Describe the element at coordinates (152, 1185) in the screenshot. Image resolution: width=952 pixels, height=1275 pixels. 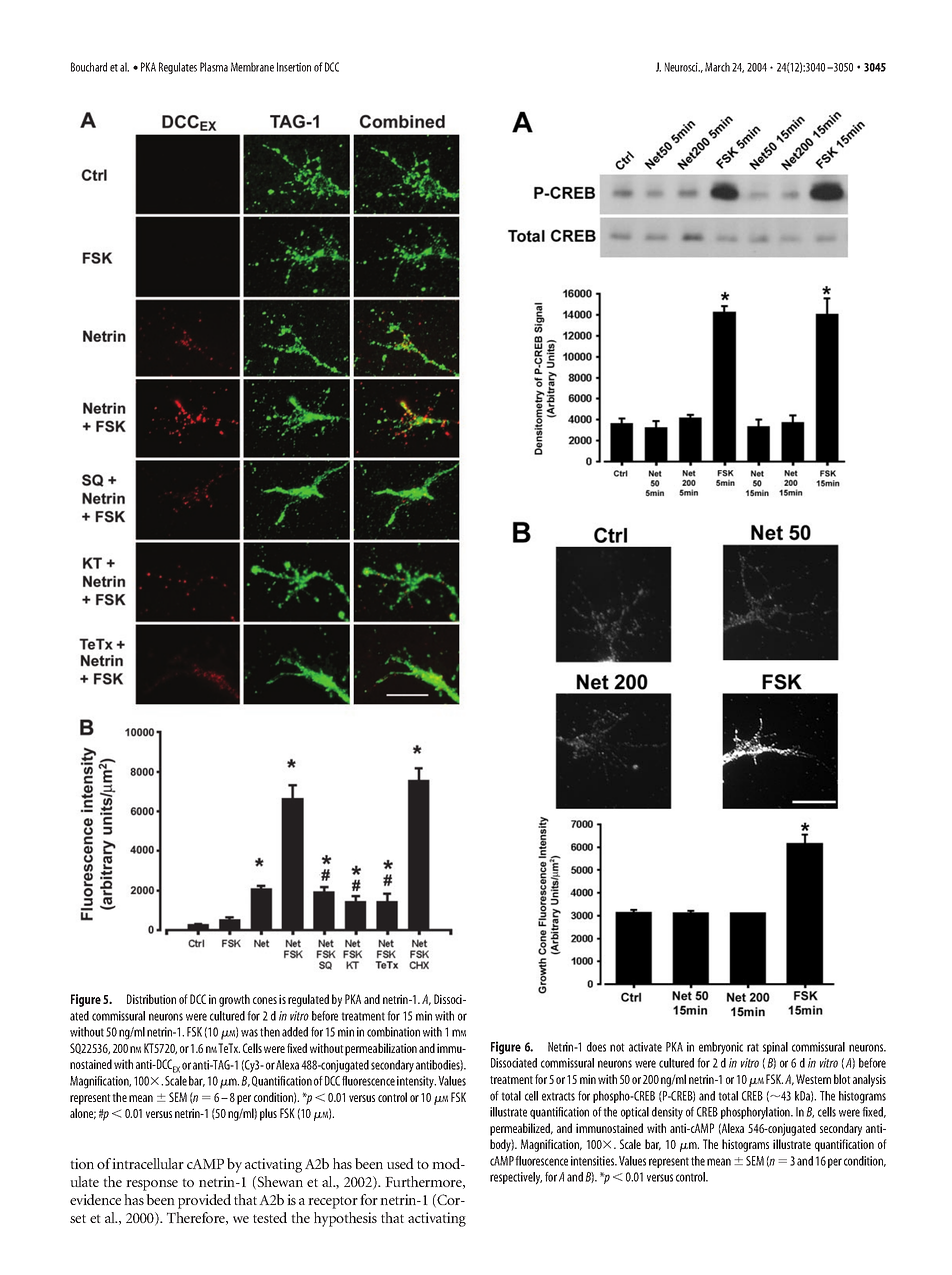
I see `response` at that location.
